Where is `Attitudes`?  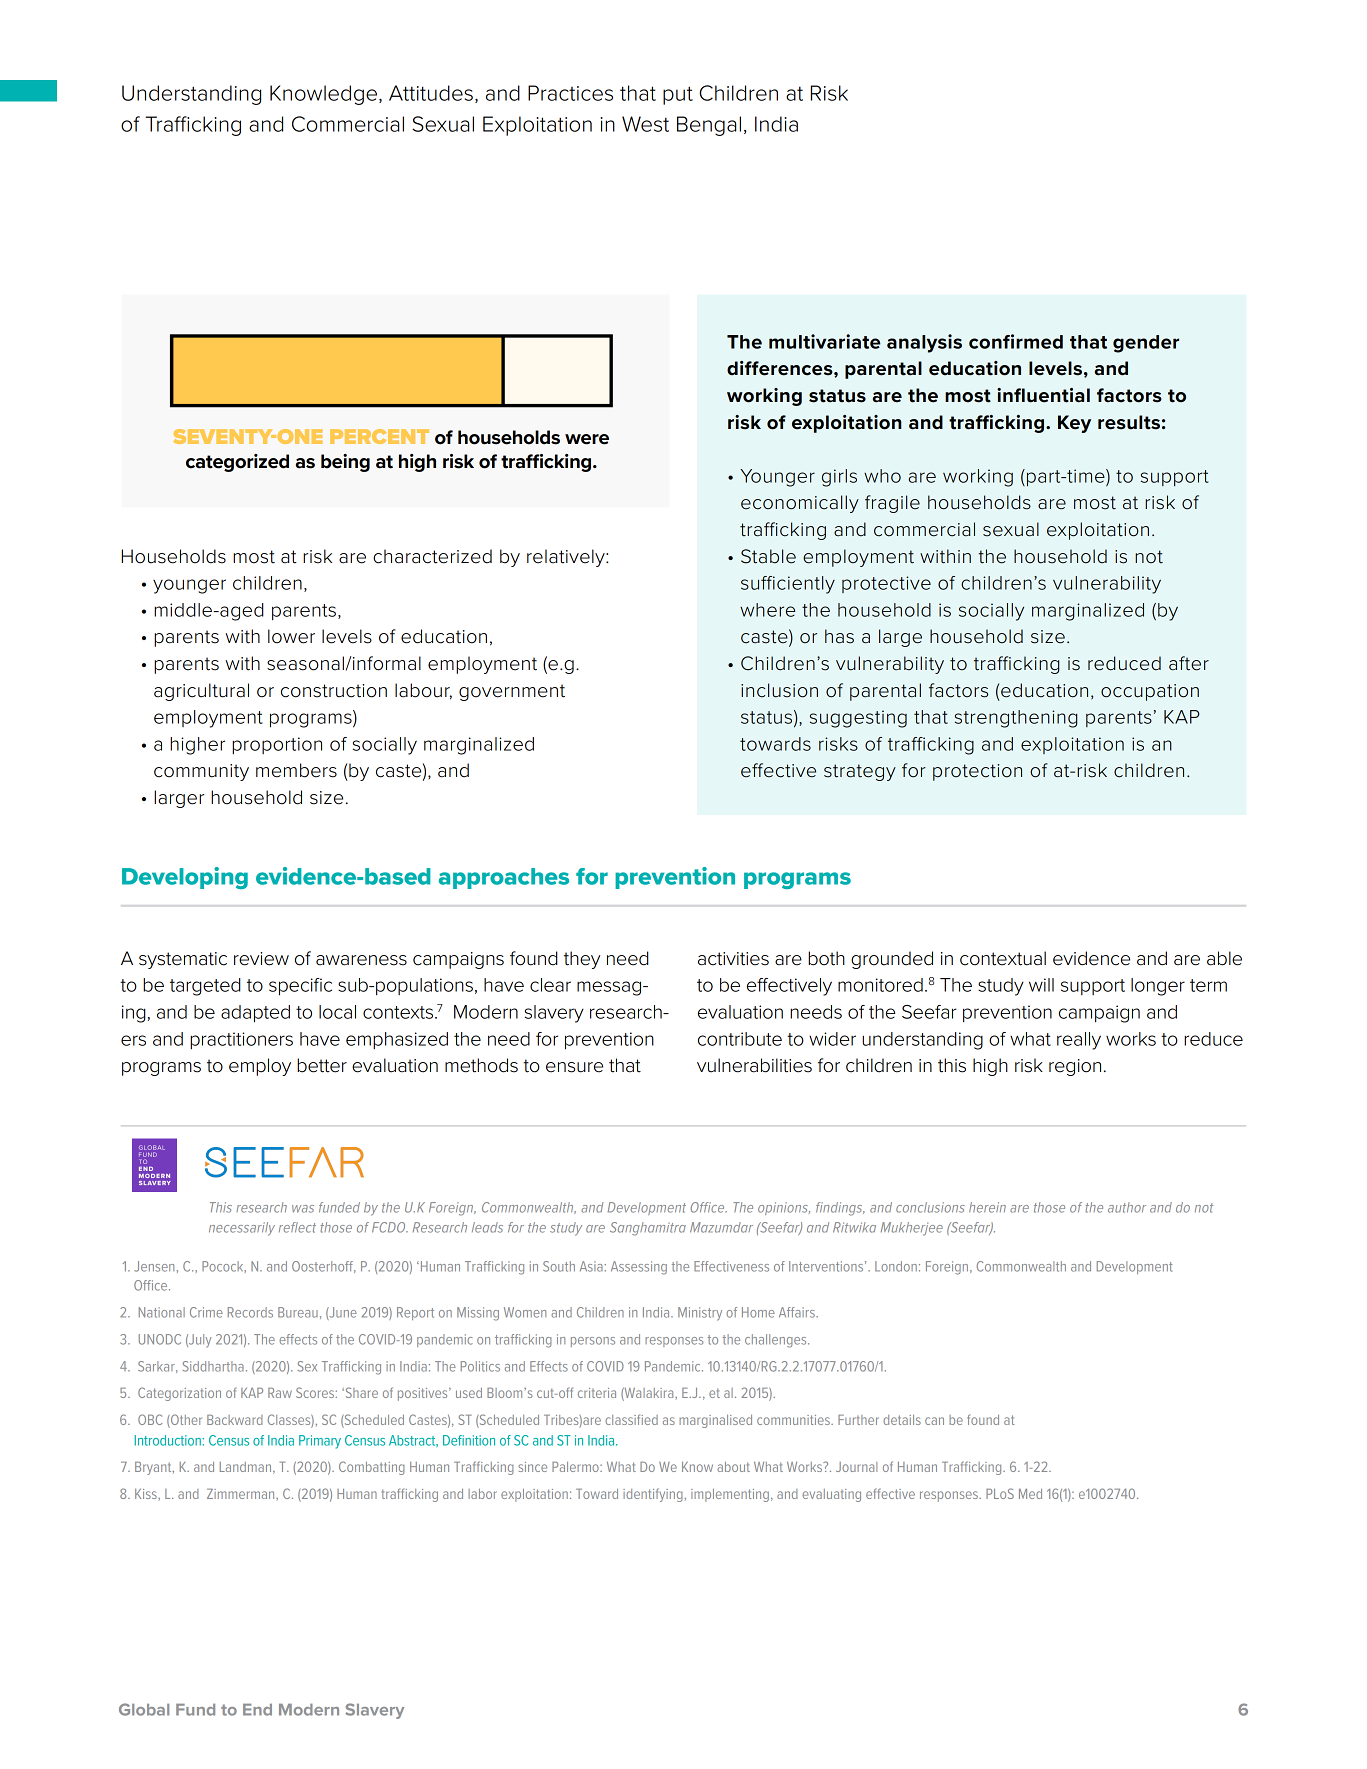
Attitudes is located at coordinates (431, 93).
